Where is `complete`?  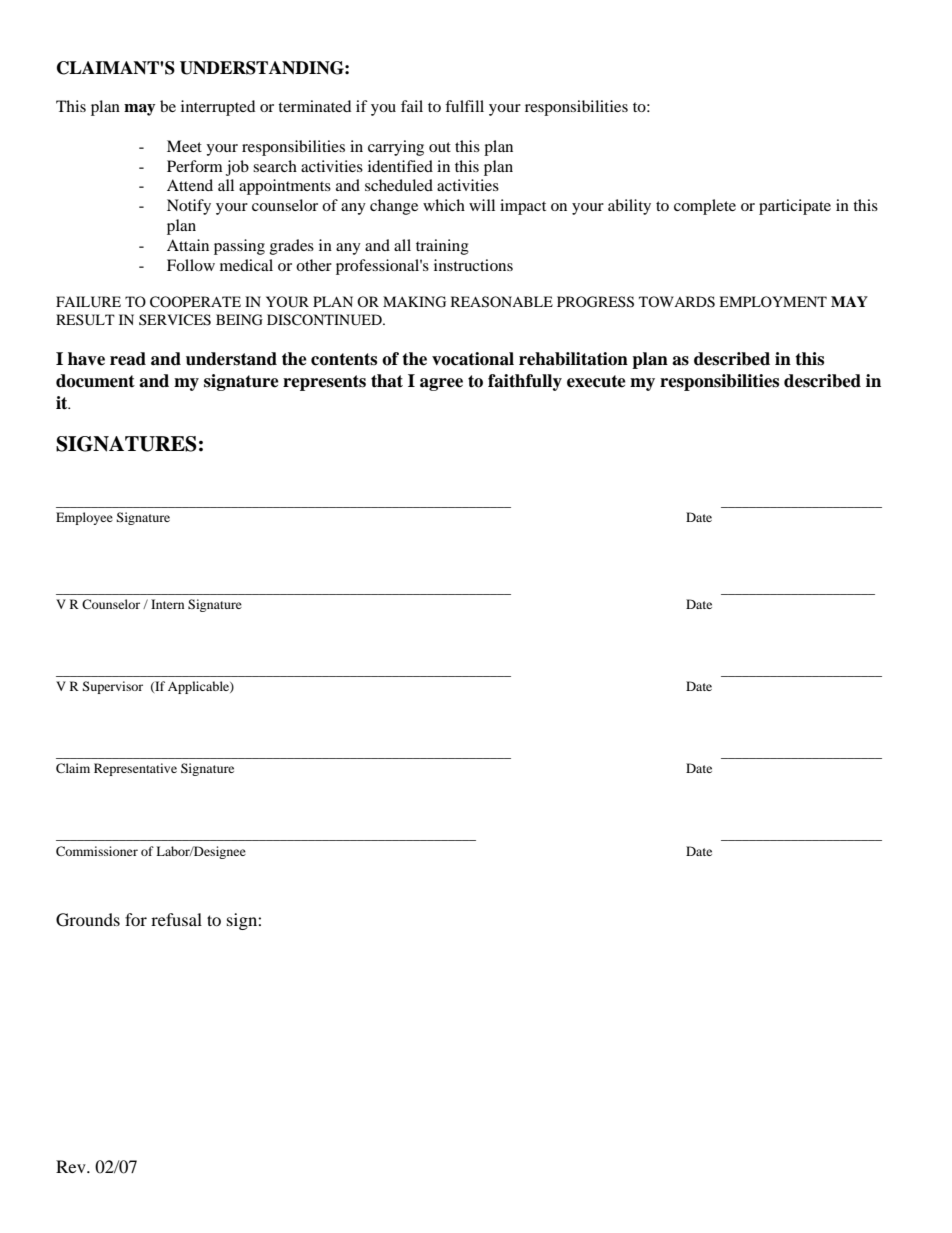 complete is located at coordinates (705, 207).
